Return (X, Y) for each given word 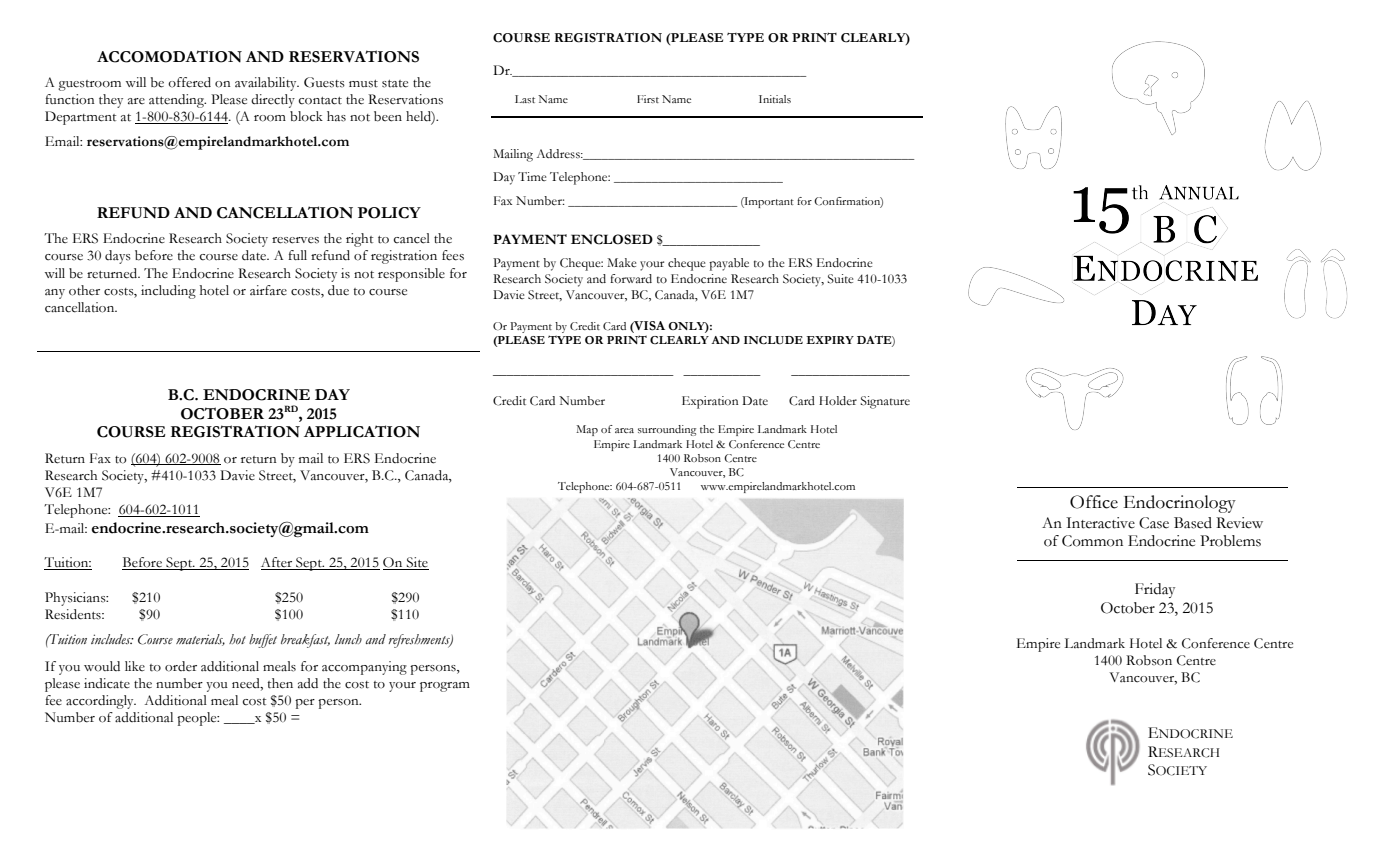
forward (631, 278)
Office (1094, 502)
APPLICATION (362, 431)
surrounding (667, 430)
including (168, 292)
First (648, 99)
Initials (775, 99)
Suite (840, 279)
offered (189, 82)
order (181, 666)
